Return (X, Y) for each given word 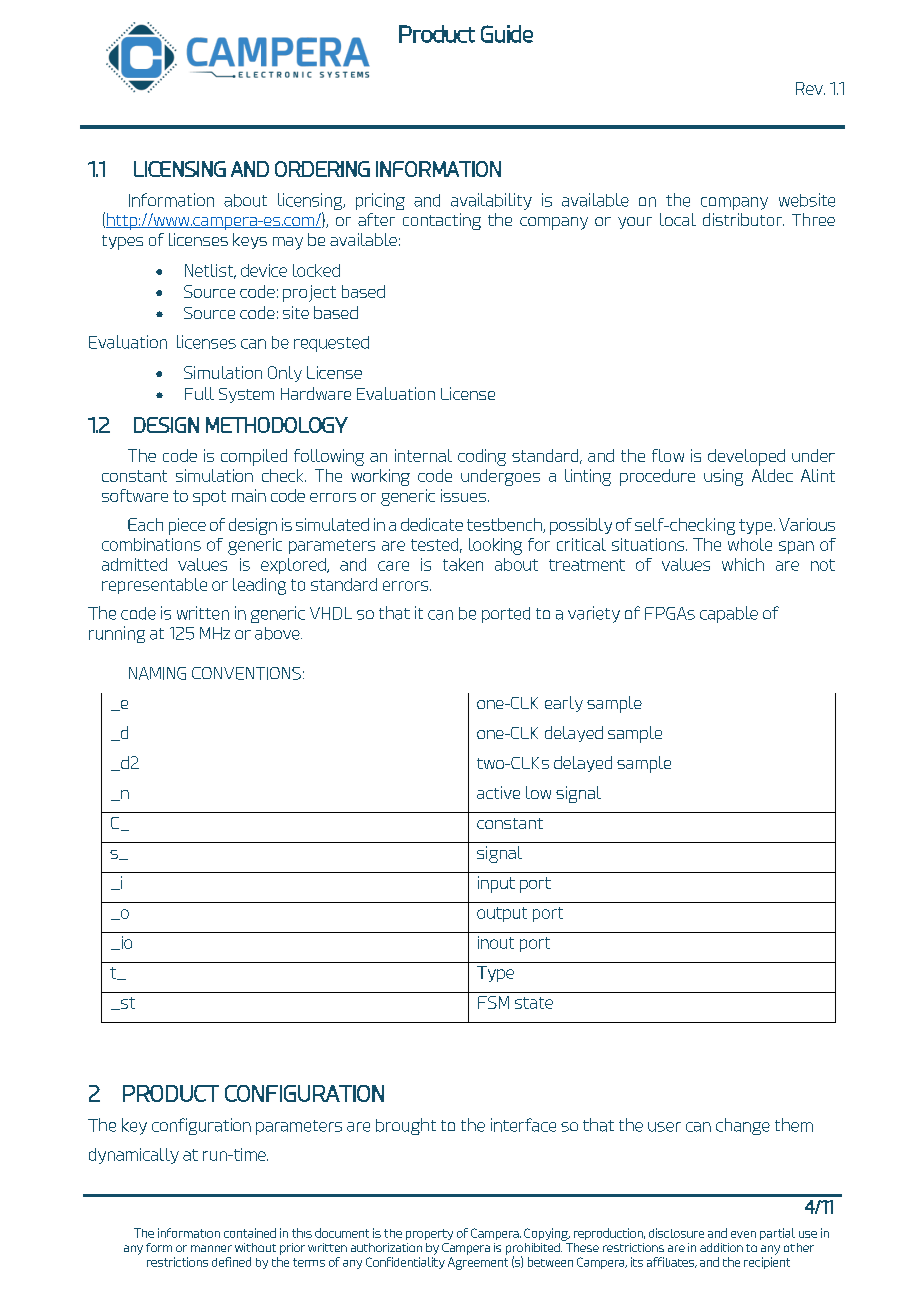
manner (211, 1248)
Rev (810, 88)
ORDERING (322, 169)
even (743, 1234)
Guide (507, 34)
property (429, 1234)
